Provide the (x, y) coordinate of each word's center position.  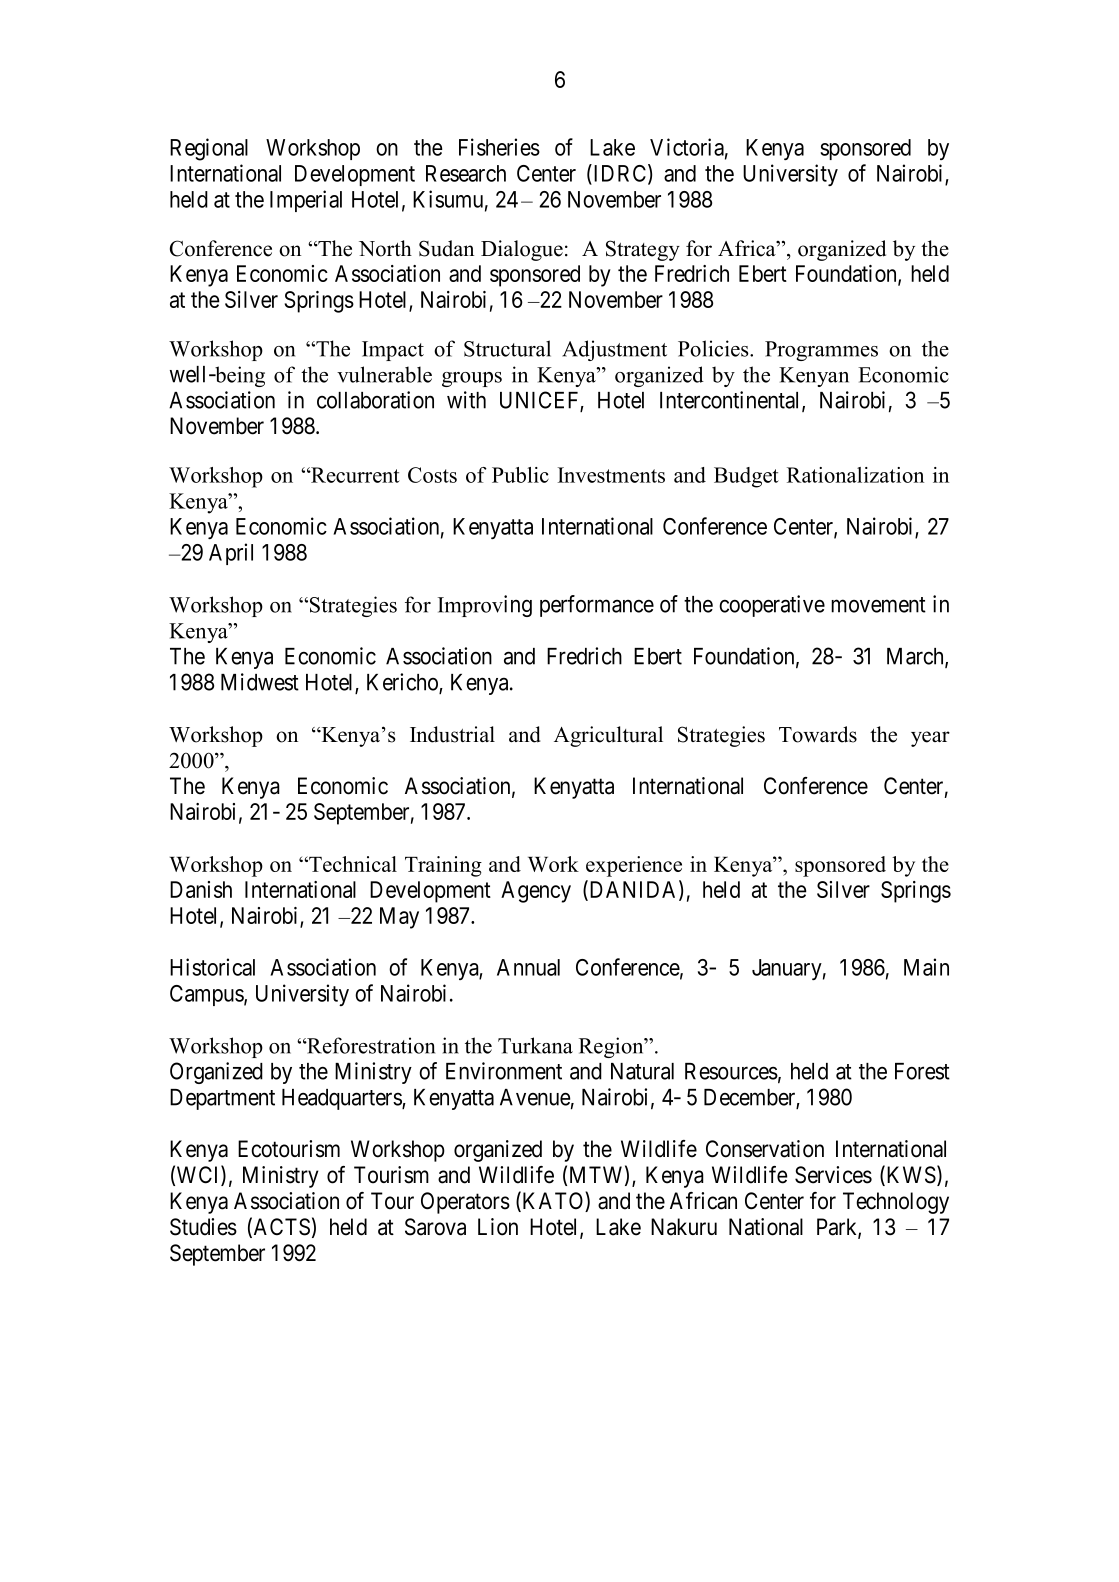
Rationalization (855, 475)
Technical (352, 864)
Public (520, 475)
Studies (203, 1227)
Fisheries (499, 147)
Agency (536, 892)
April (231, 554)
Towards (818, 734)
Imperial (306, 201)
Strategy (643, 250)
